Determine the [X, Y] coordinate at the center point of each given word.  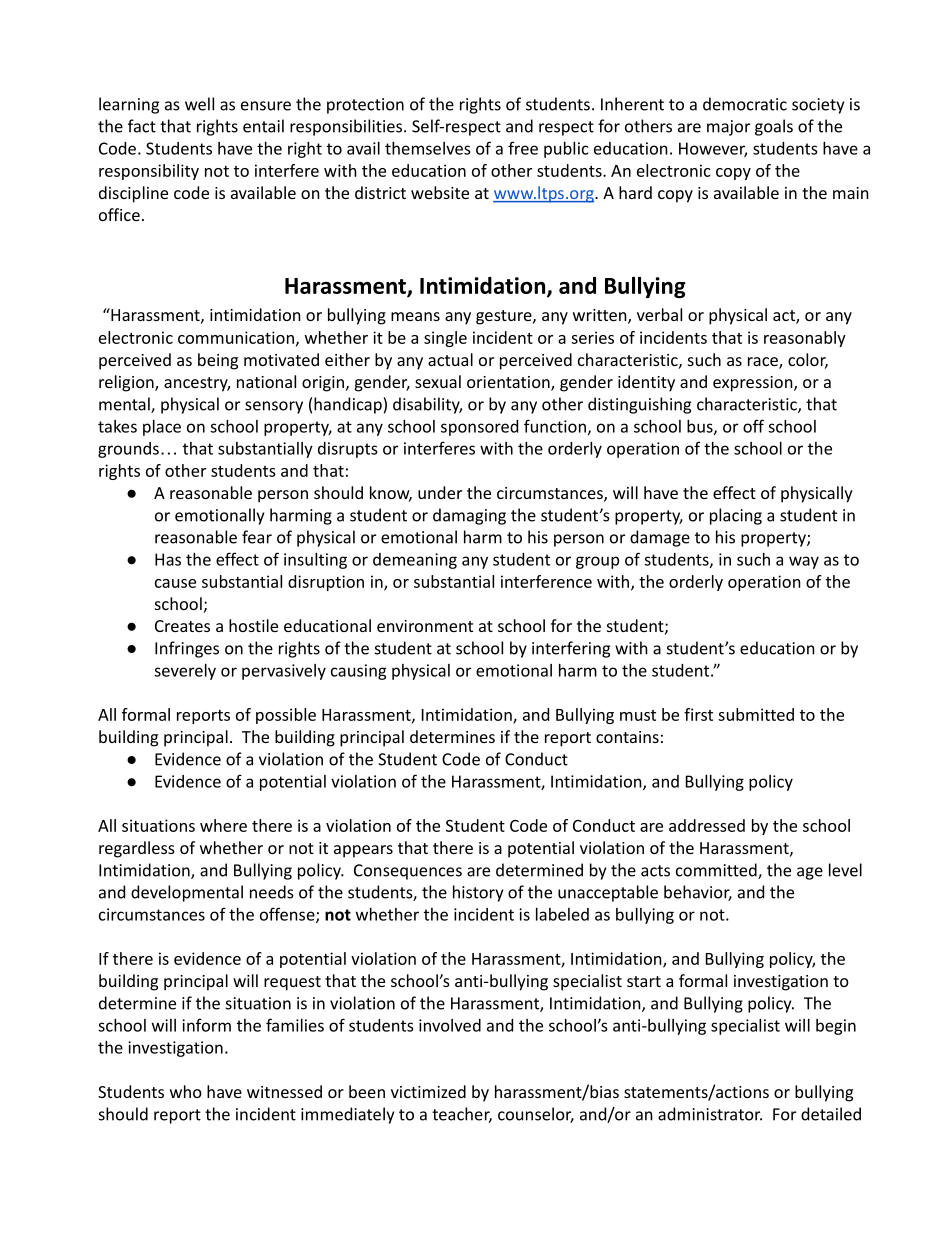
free [523, 148]
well [199, 104]
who [186, 1091]
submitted [756, 714]
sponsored [479, 428]
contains [627, 737]
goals [774, 127]
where [223, 825]
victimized [428, 1091]
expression [754, 384]
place [162, 428]
